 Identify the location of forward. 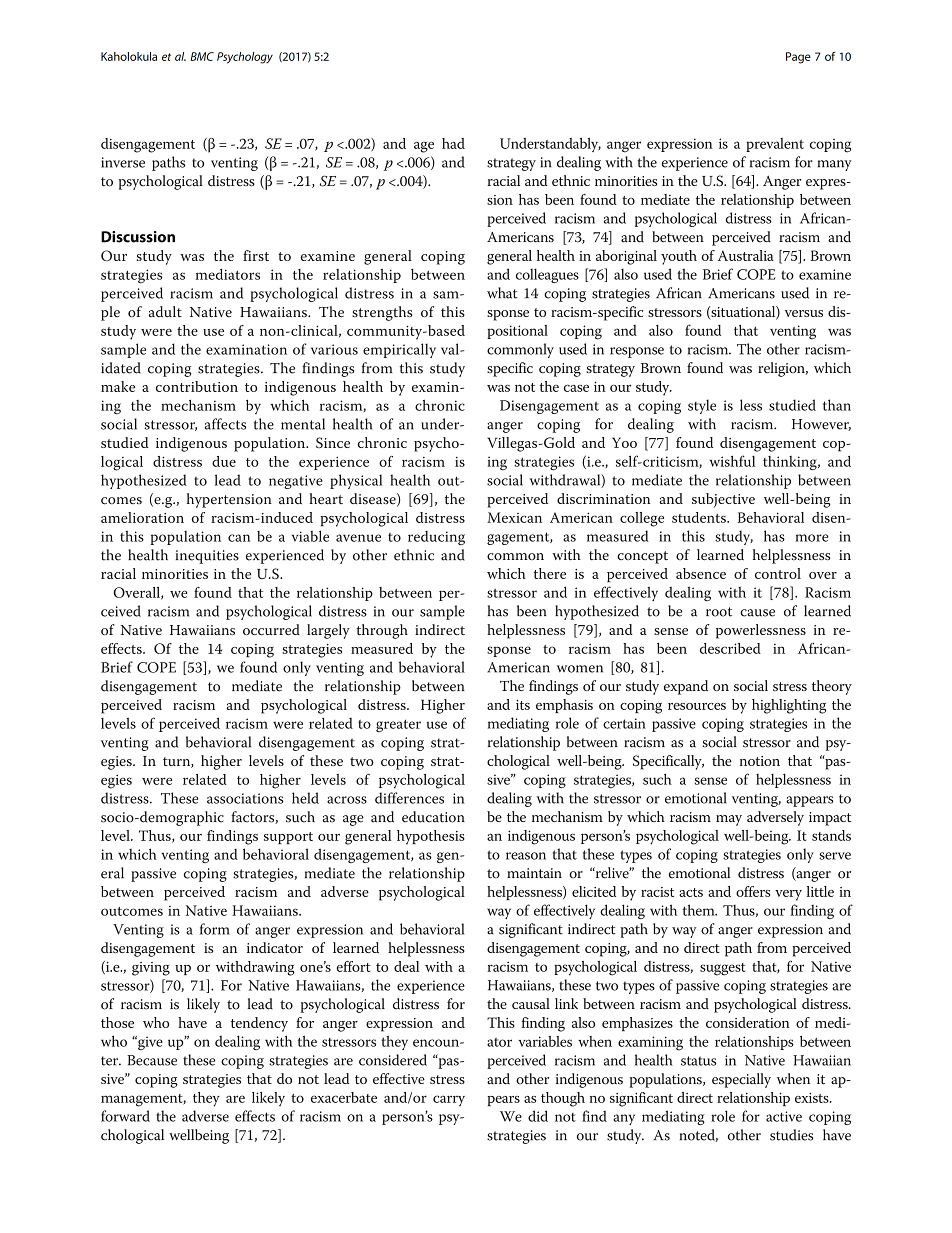
(125, 1116).
